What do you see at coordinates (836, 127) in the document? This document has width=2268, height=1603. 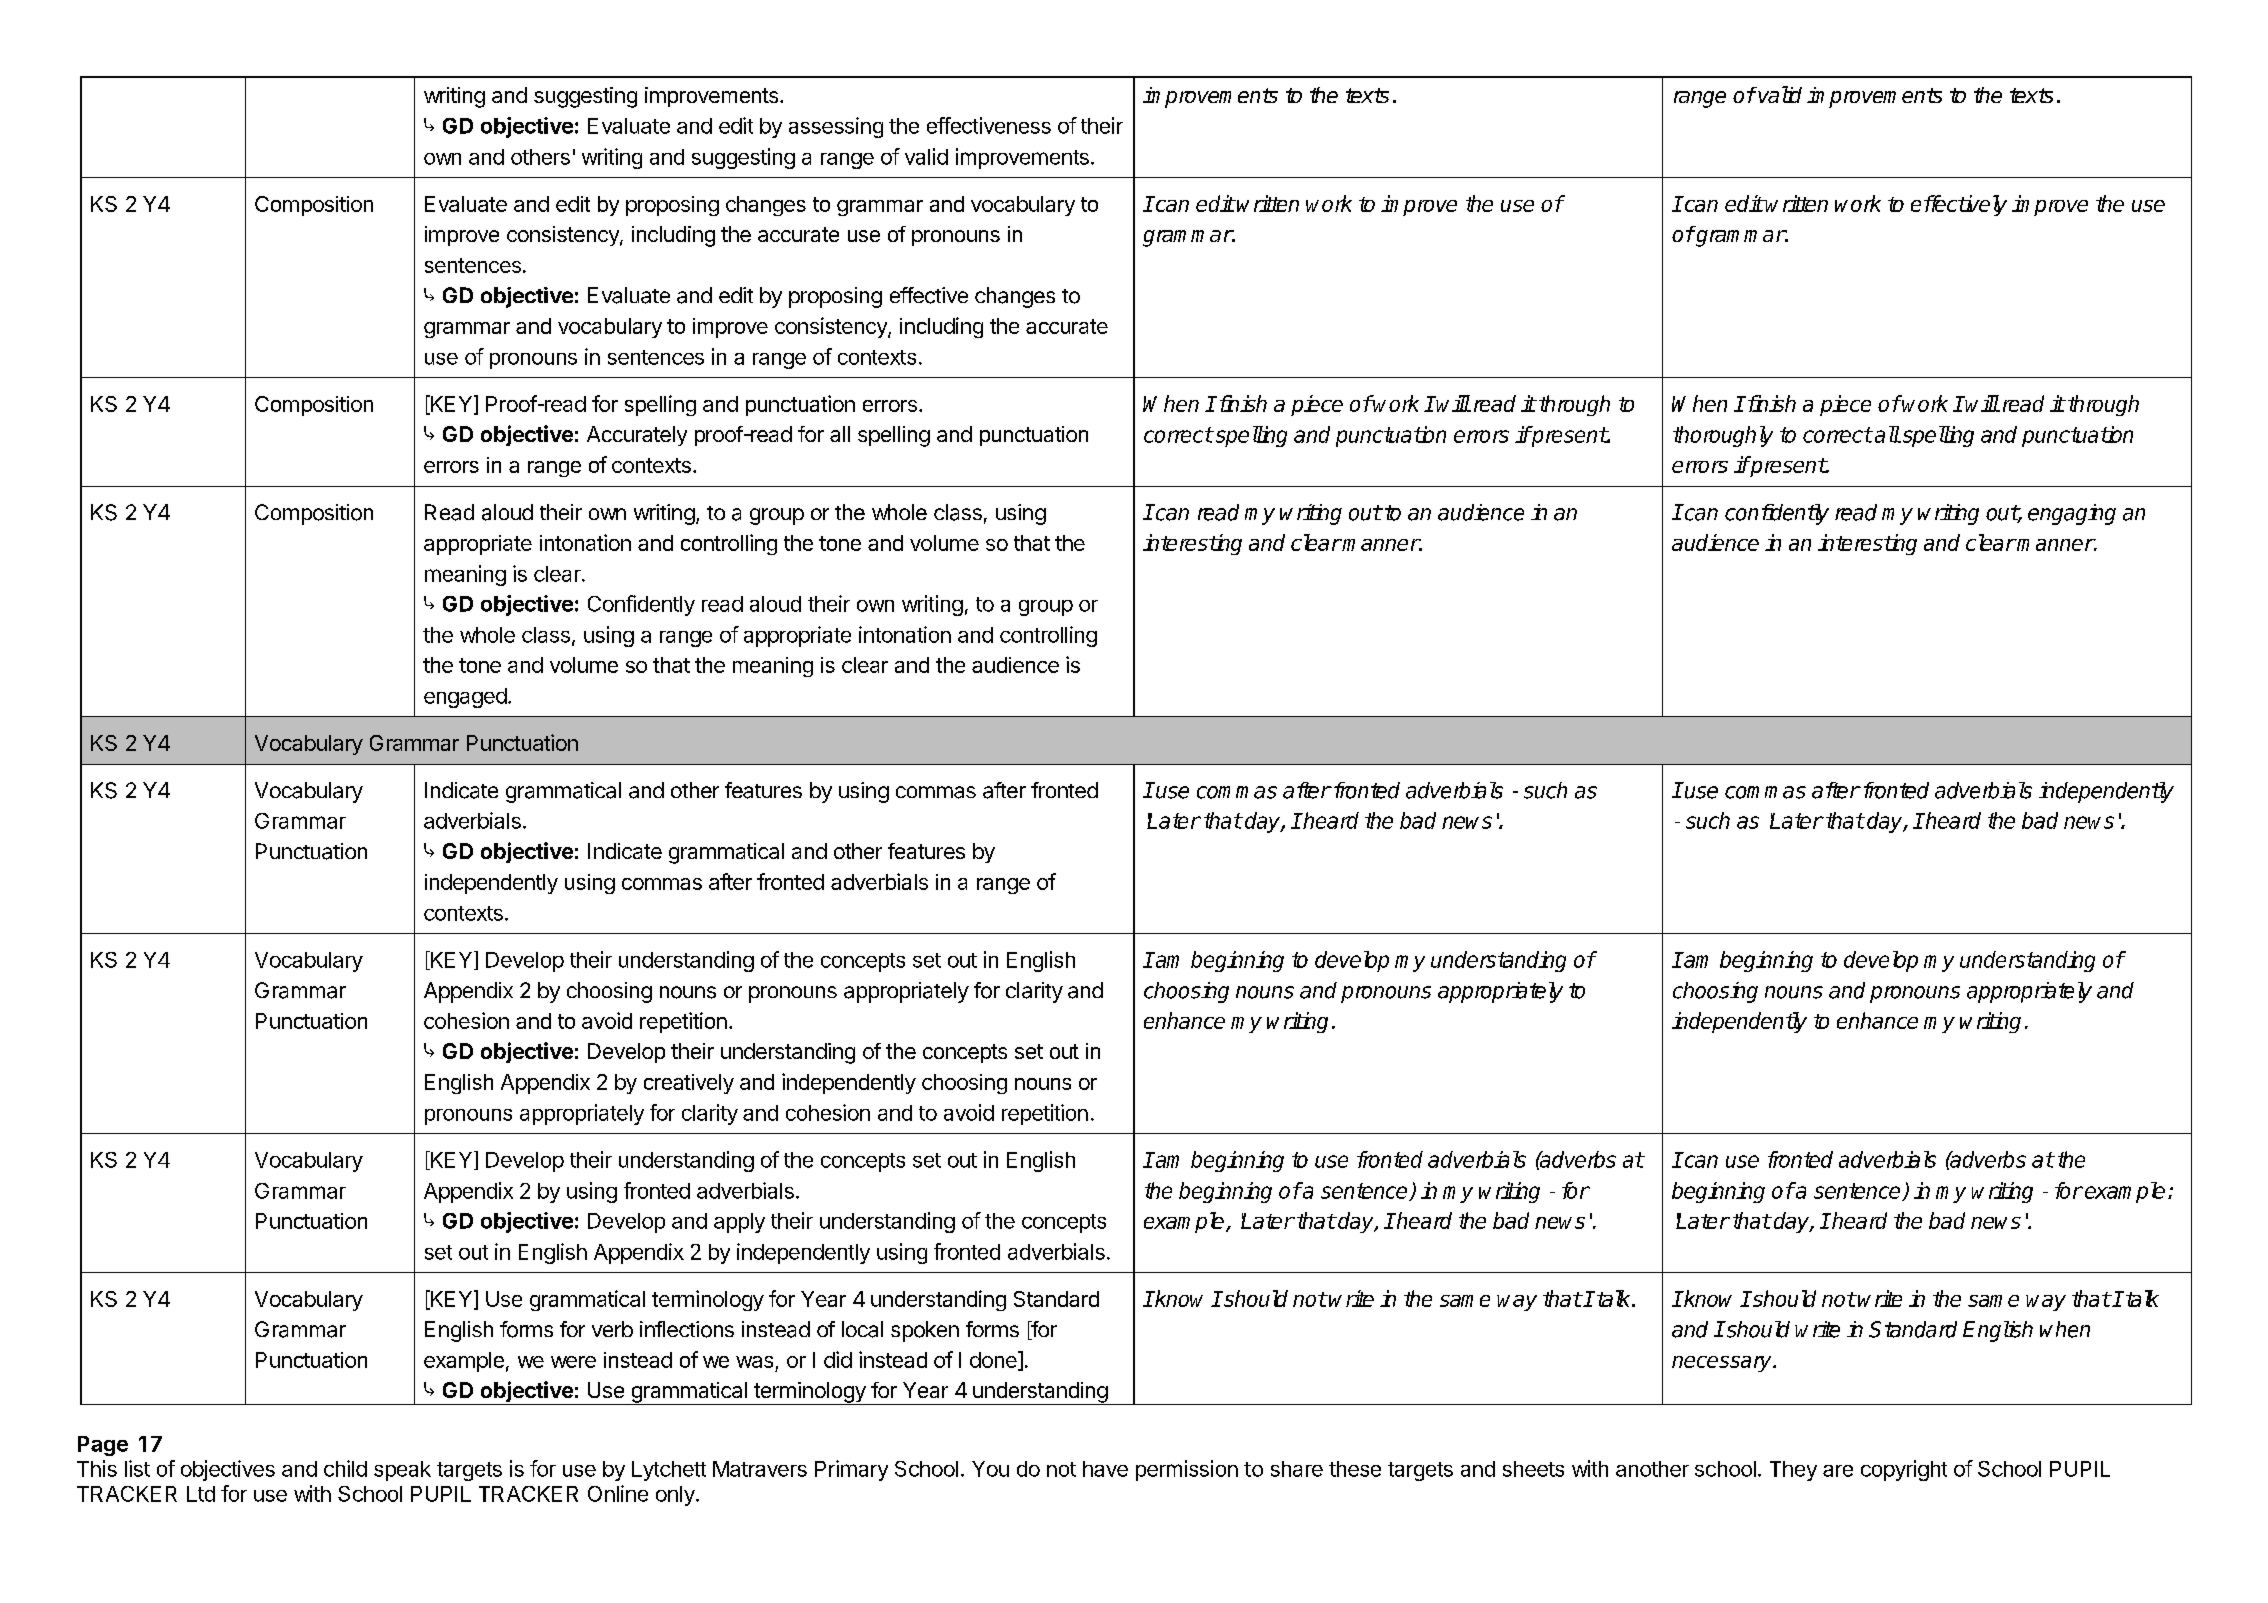 I see `assessing` at bounding box center [836, 127].
